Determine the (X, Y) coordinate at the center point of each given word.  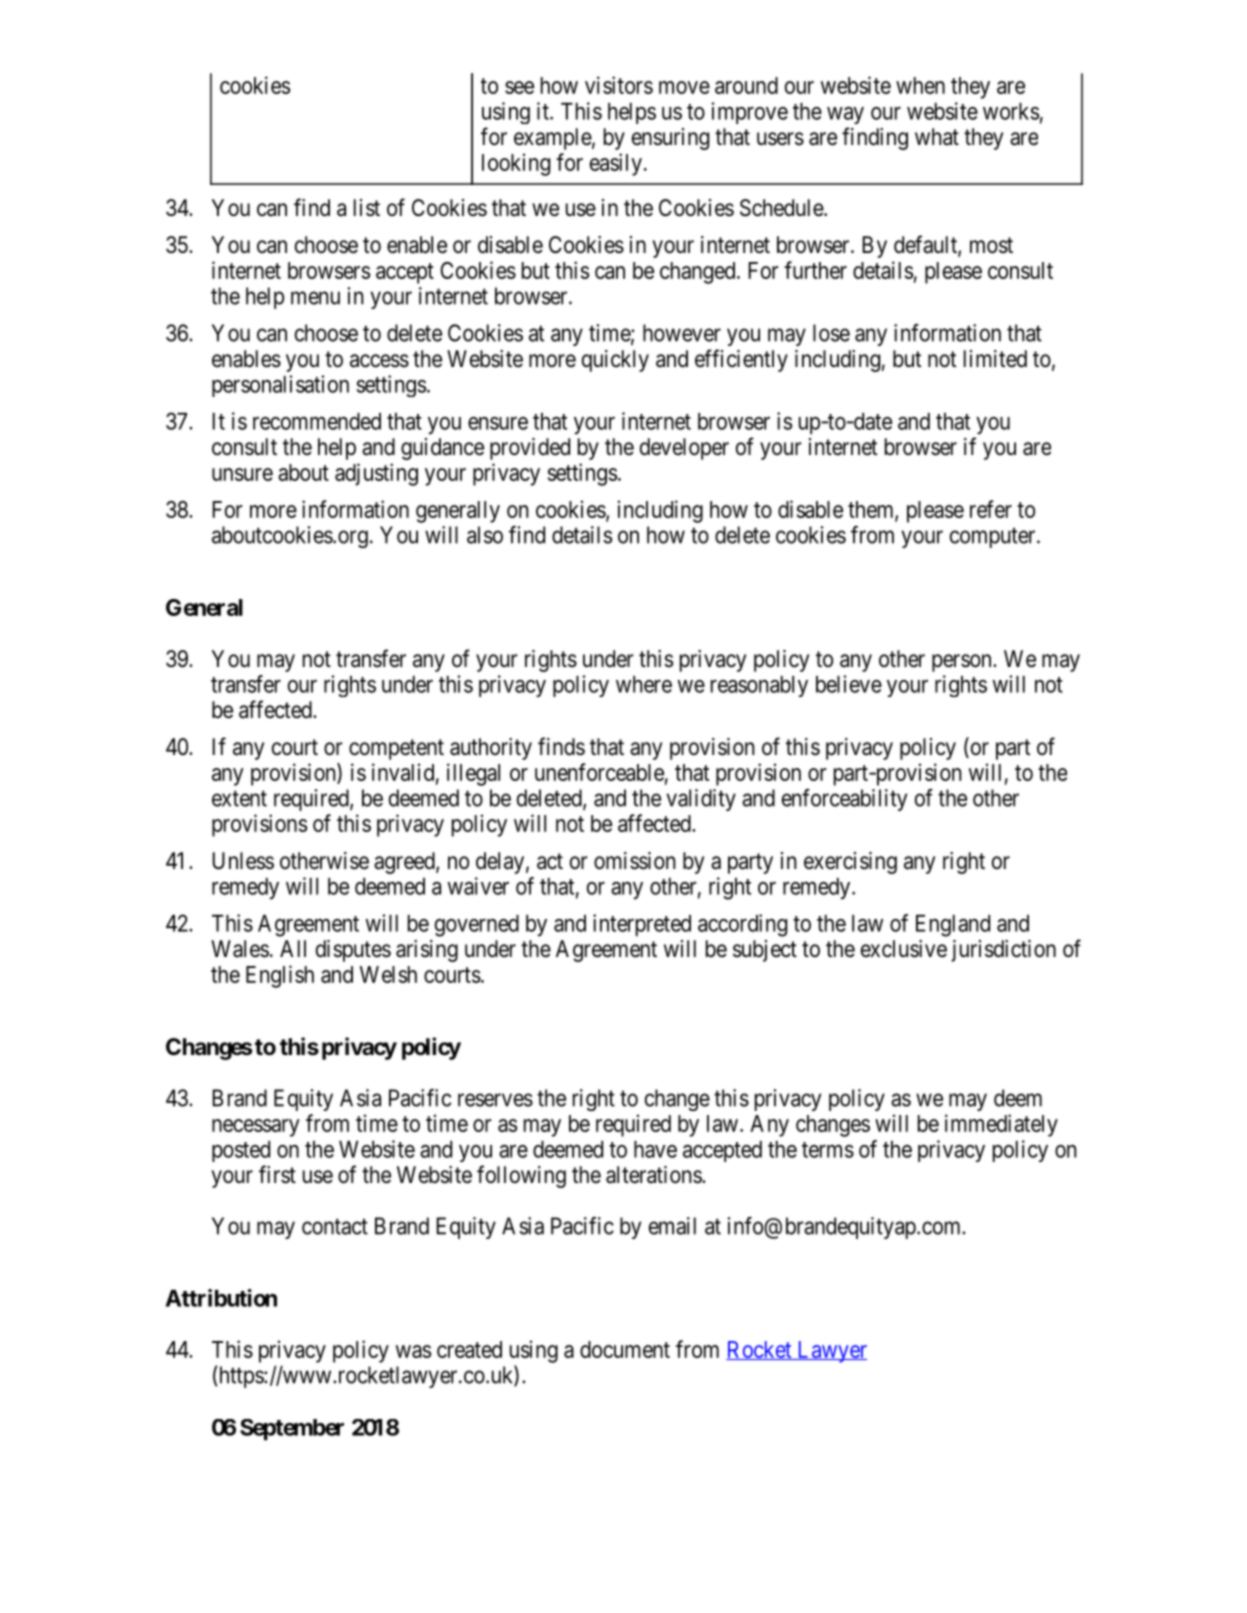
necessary (256, 1128)
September (292, 1429)
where (644, 684)
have (655, 1149)
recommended (317, 421)
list (367, 208)
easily (616, 164)
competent (396, 749)
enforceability (844, 800)
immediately (1001, 1125)
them (872, 510)
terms (828, 1150)
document (625, 1349)
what (937, 137)
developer (684, 449)
